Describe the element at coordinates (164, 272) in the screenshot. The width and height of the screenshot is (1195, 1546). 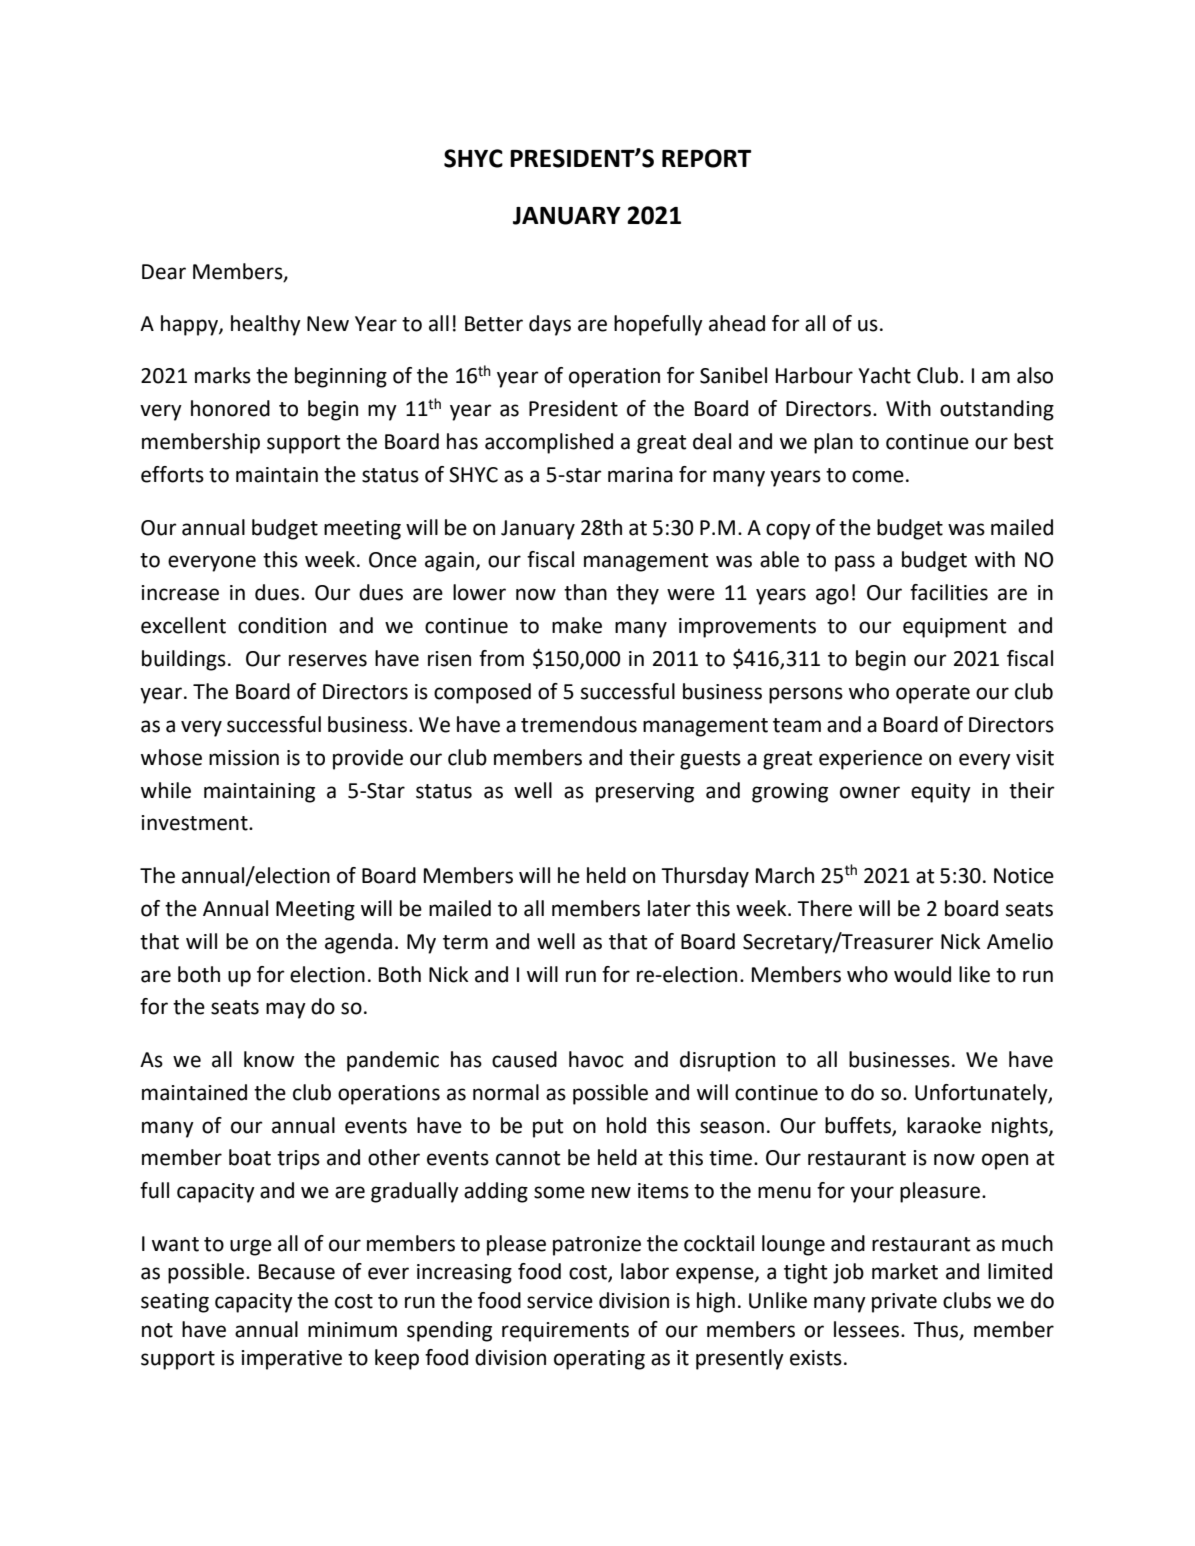
I see `Dear` at that location.
